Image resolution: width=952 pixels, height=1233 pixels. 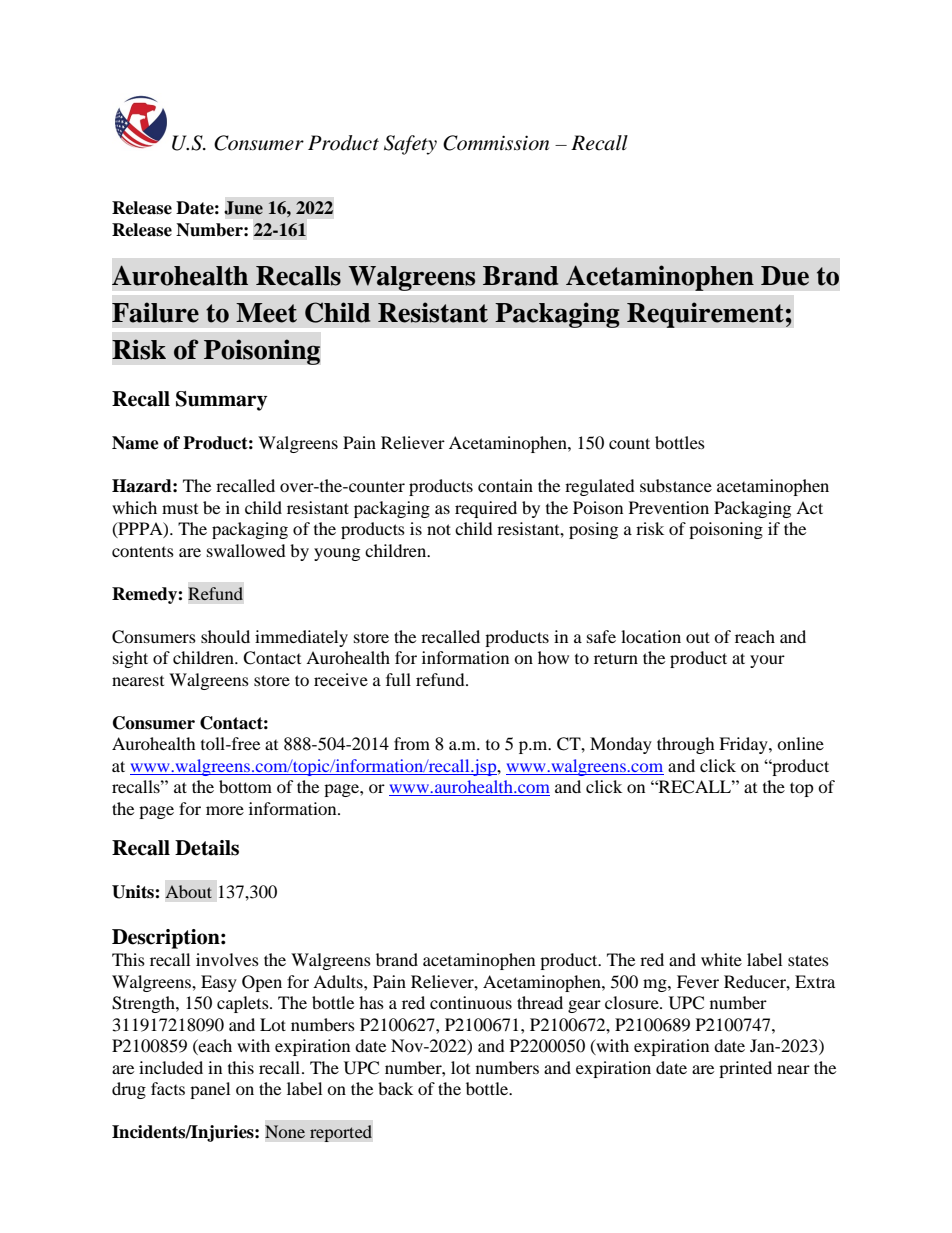 I want to click on Summary, so click(x=221, y=401).
